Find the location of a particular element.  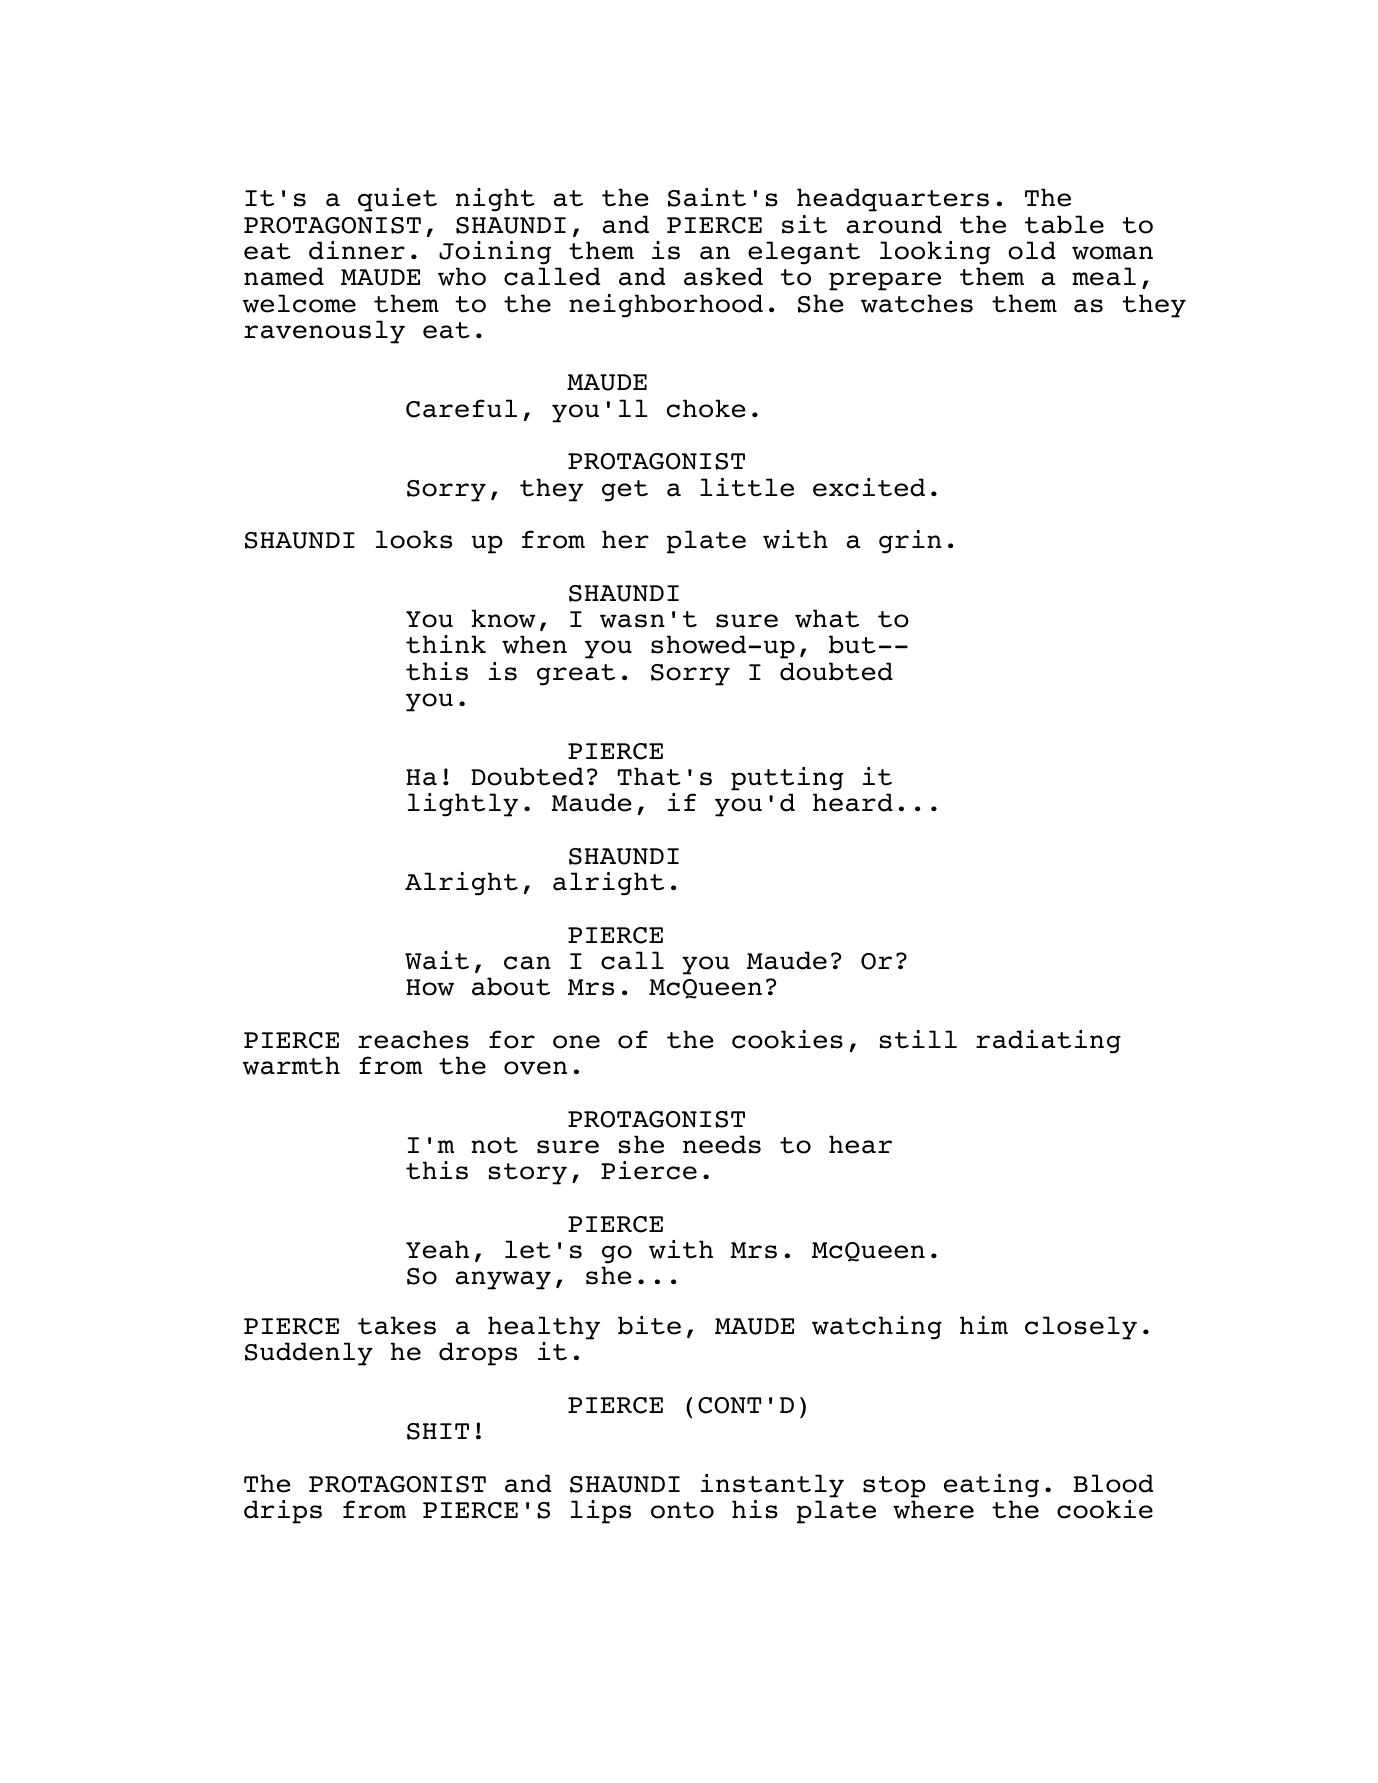

Yeah is located at coordinates (437, 1249).
